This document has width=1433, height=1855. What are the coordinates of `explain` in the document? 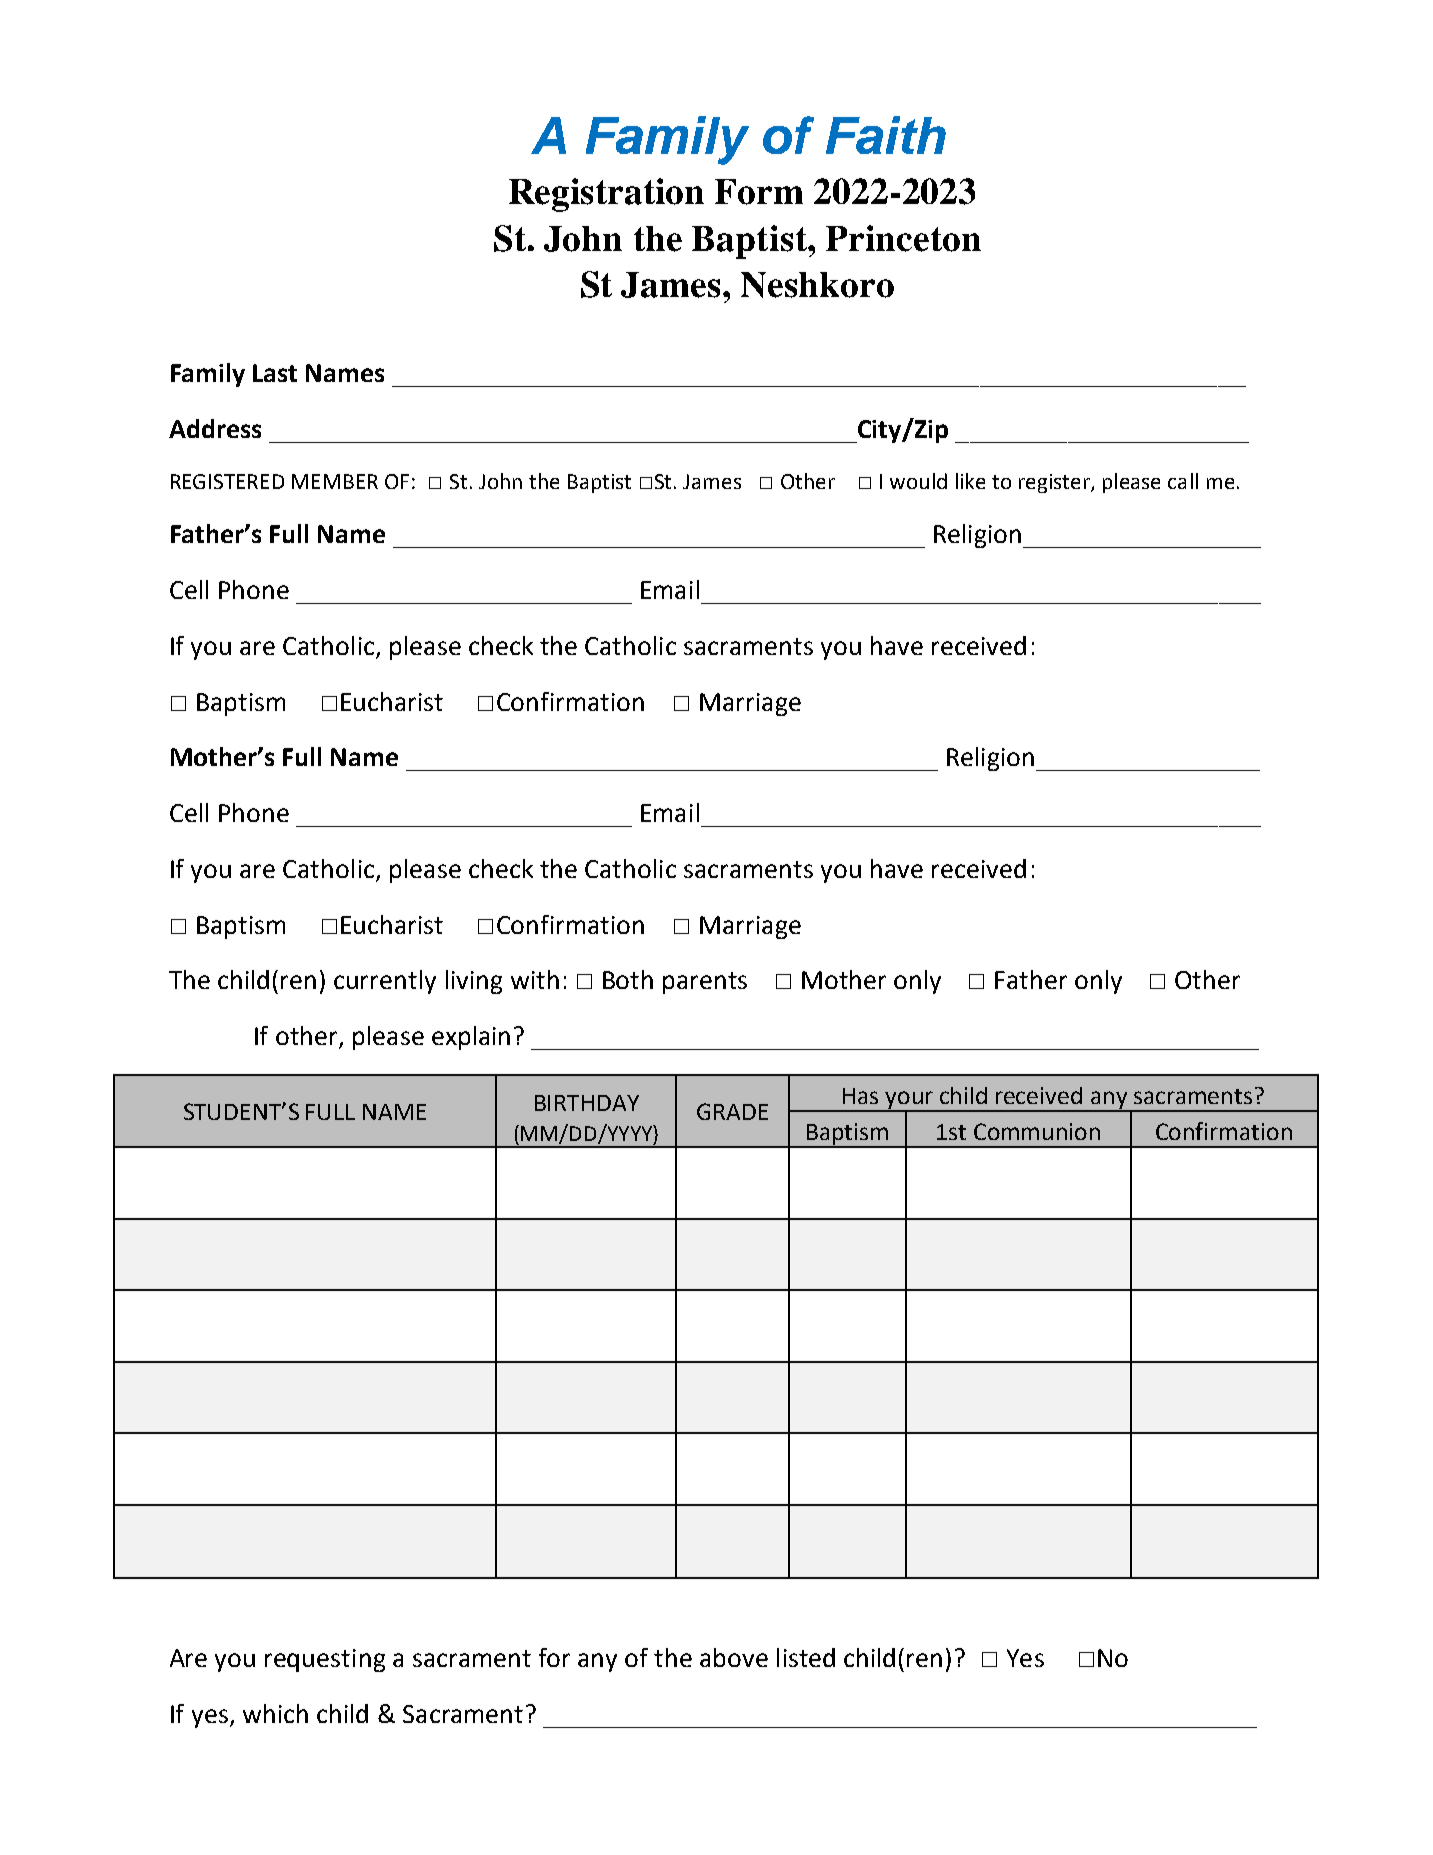 It's located at (471, 1038).
